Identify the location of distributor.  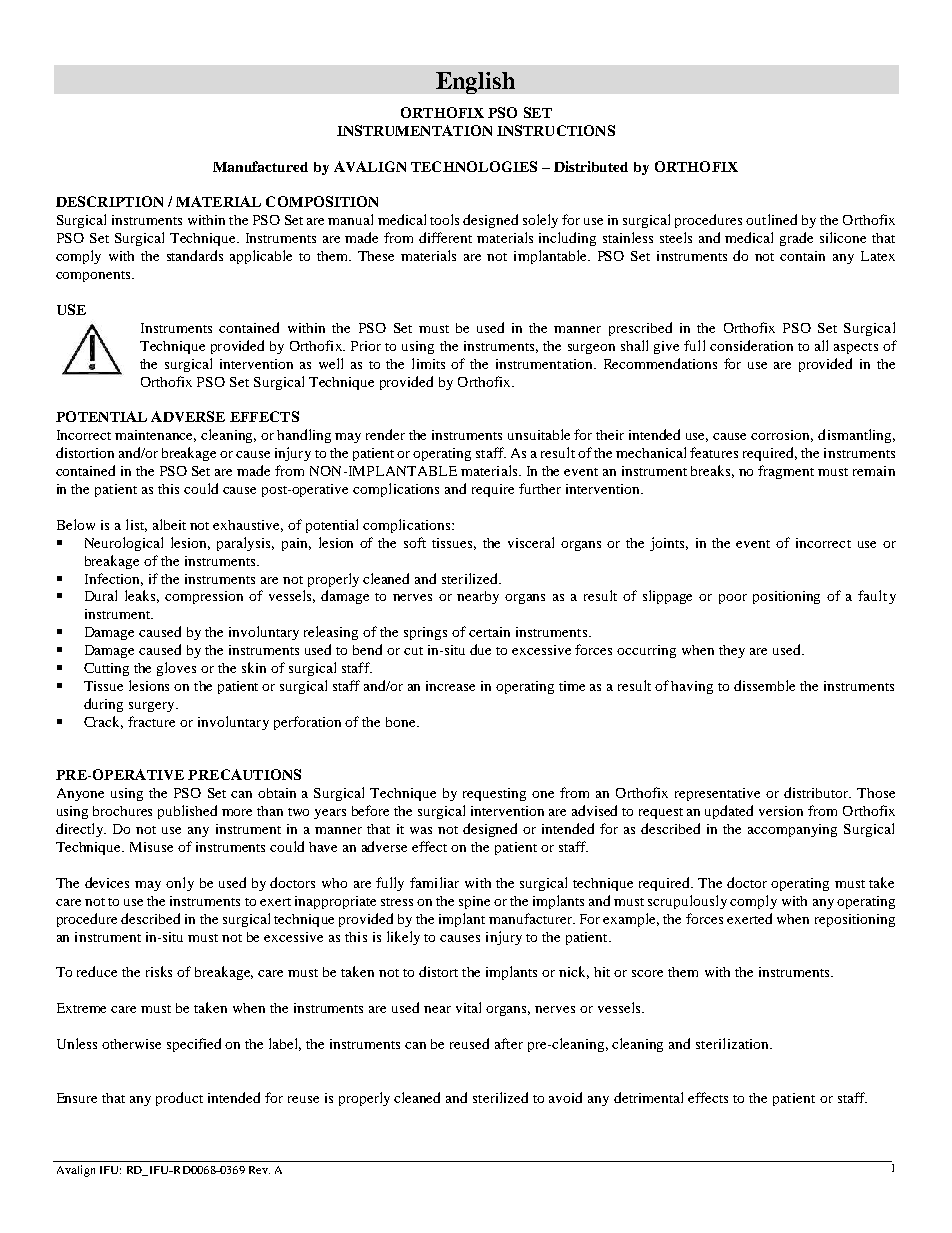
(817, 792).
